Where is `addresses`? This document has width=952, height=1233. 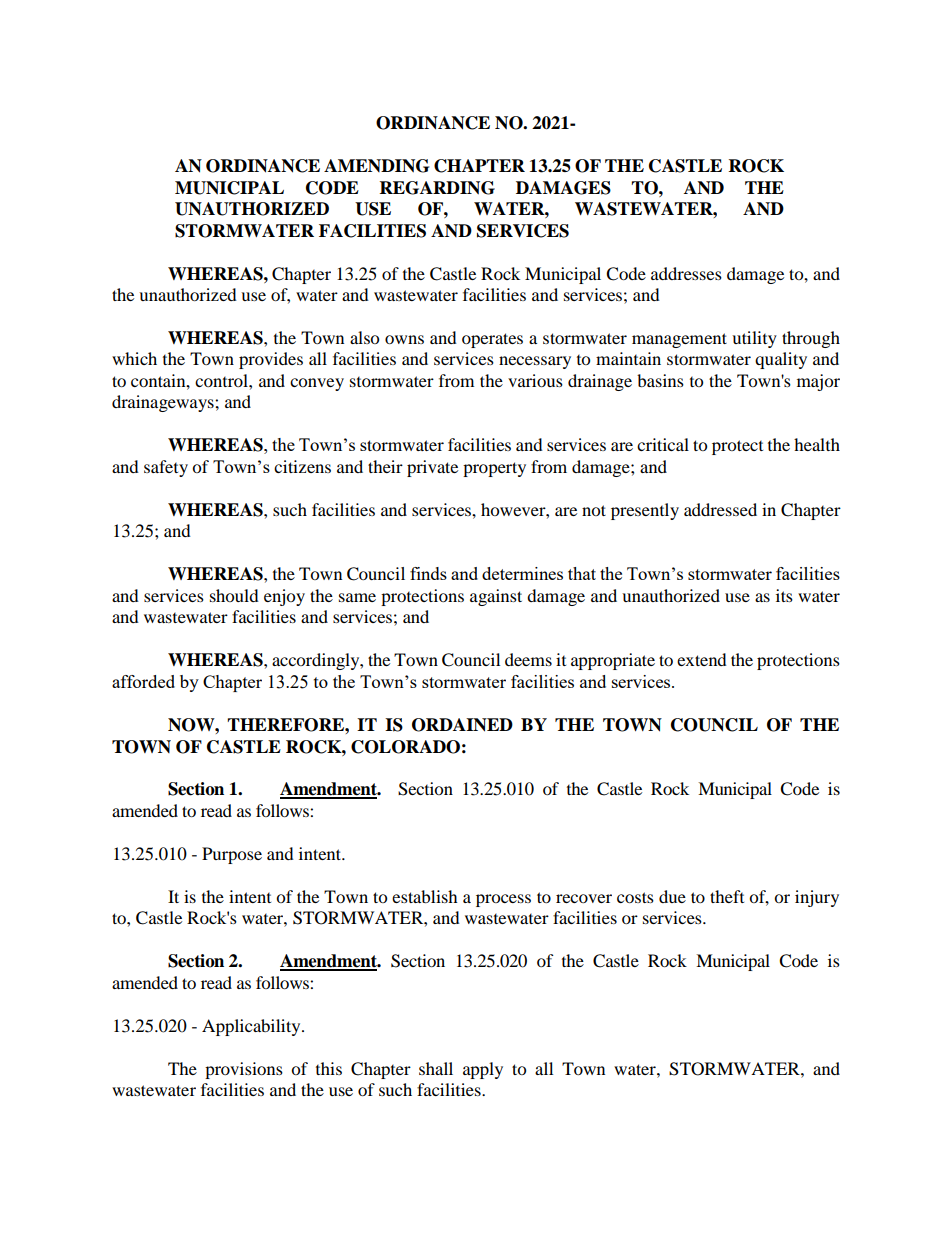 addresses is located at coordinates (686, 273).
